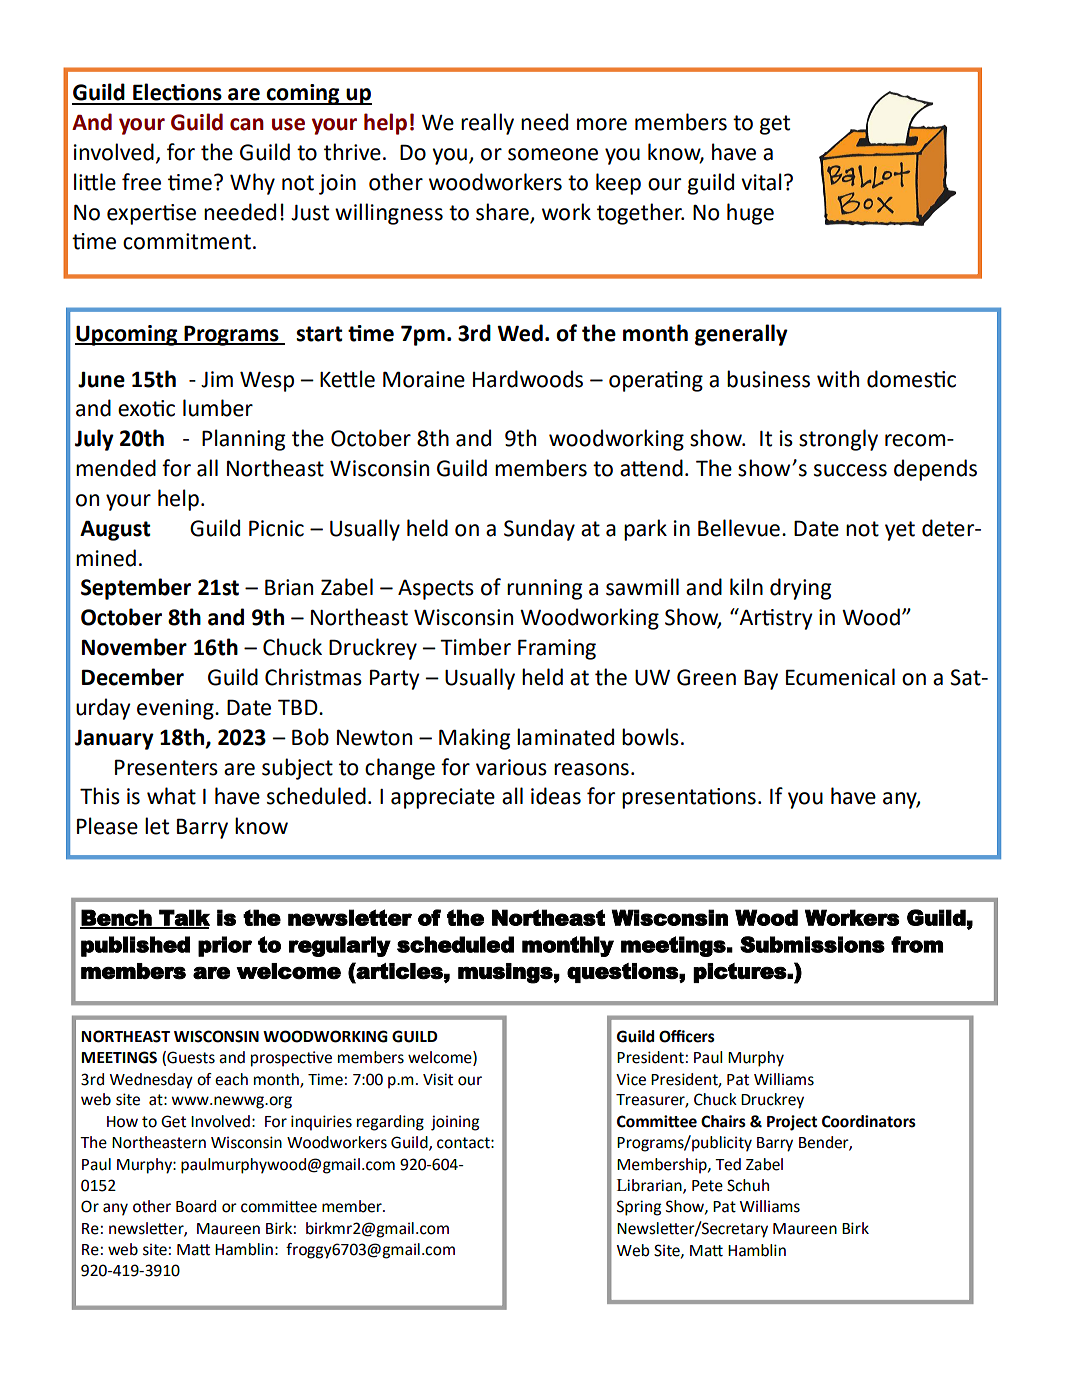  I want to click on Picnic, so click(276, 528).
